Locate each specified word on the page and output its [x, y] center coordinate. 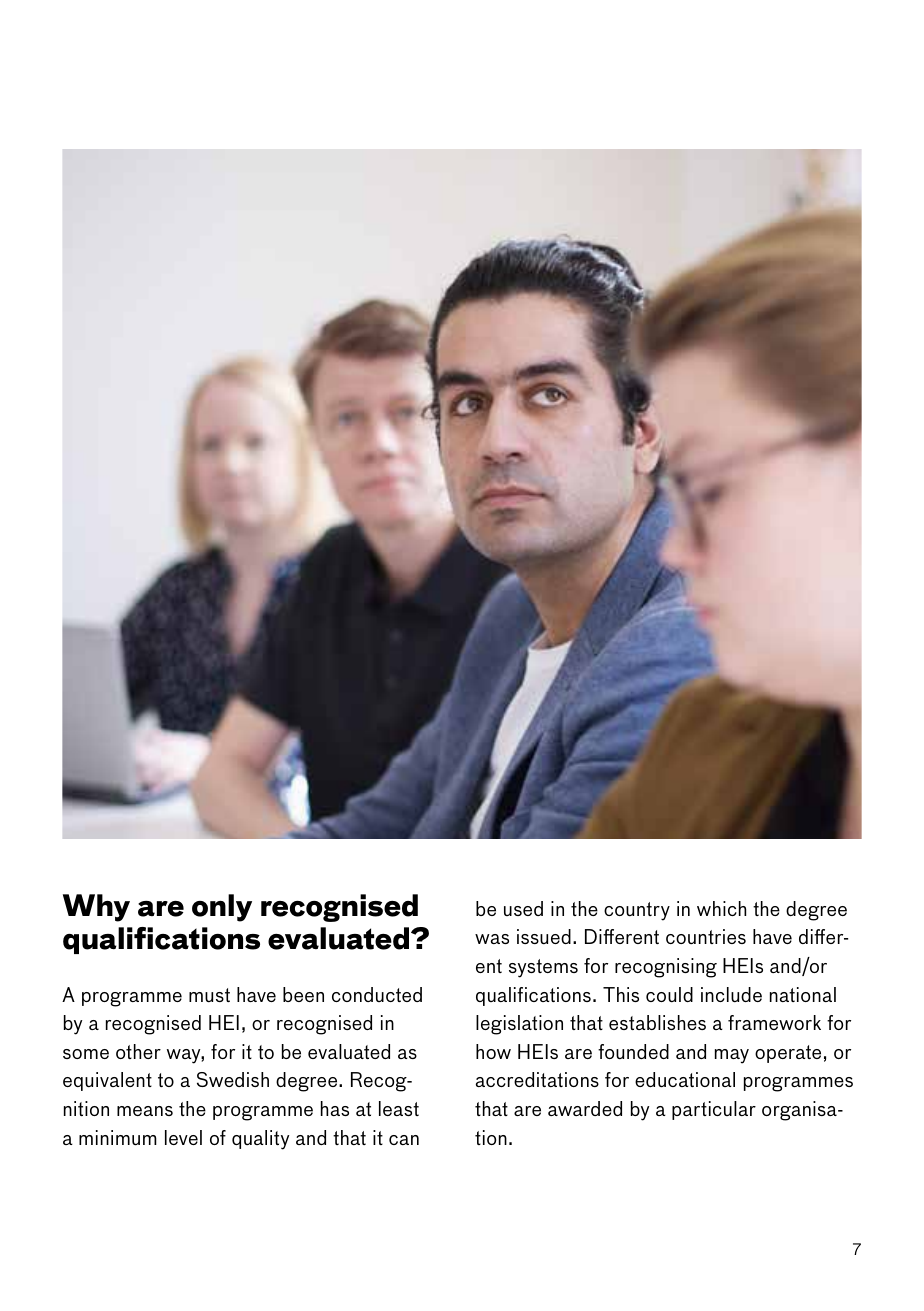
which [721, 908]
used [523, 908]
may [732, 1056]
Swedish [233, 1079]
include [731, 994]
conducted [377, 994]
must [209, 995]
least [399, 1108]
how [493, 1051]
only [222, 908]
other [138, 1051]
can [404, 1140]
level [183, 1137]
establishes [657, 1022]
